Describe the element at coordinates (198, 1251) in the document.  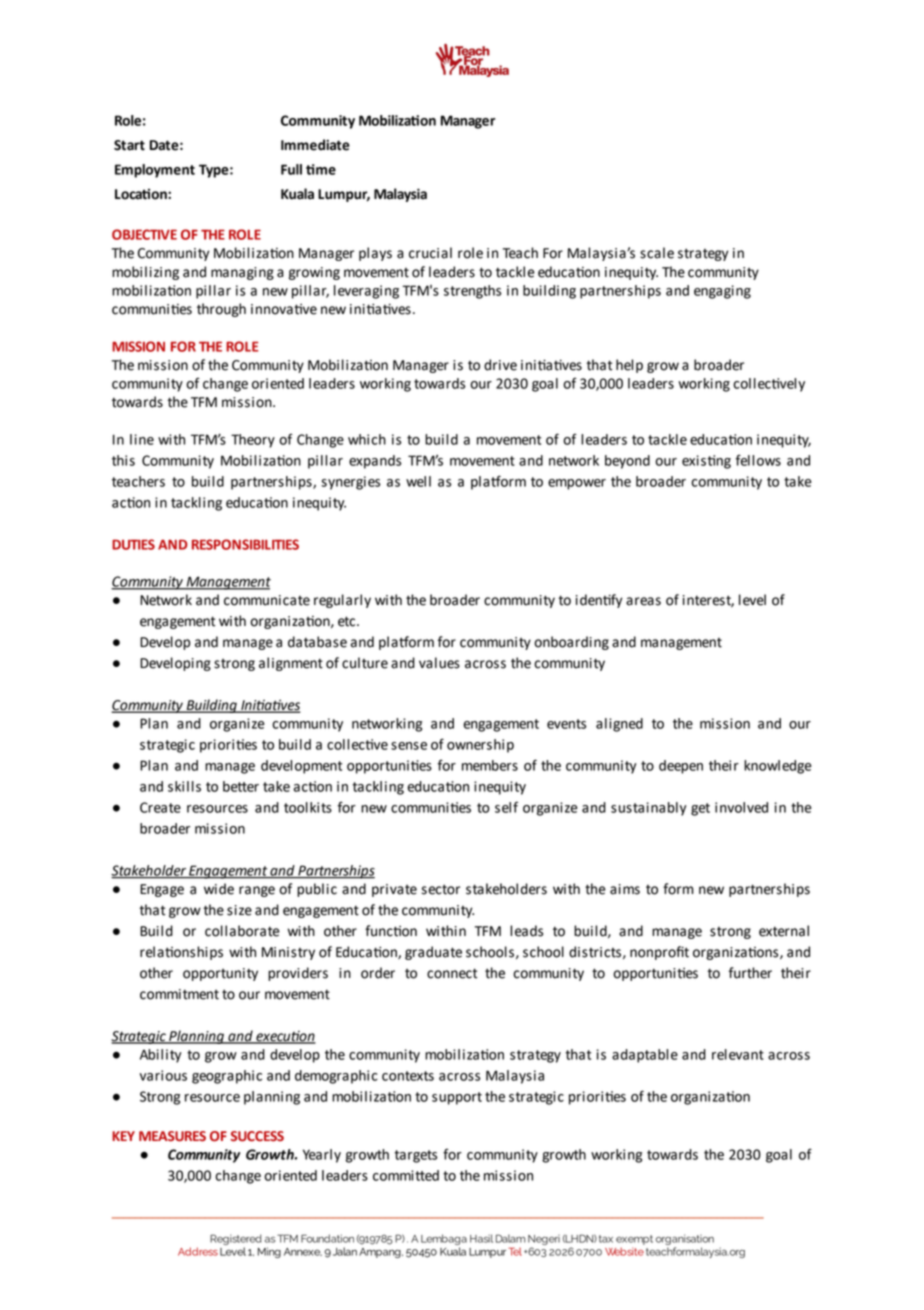
I see `Address` at that location.
